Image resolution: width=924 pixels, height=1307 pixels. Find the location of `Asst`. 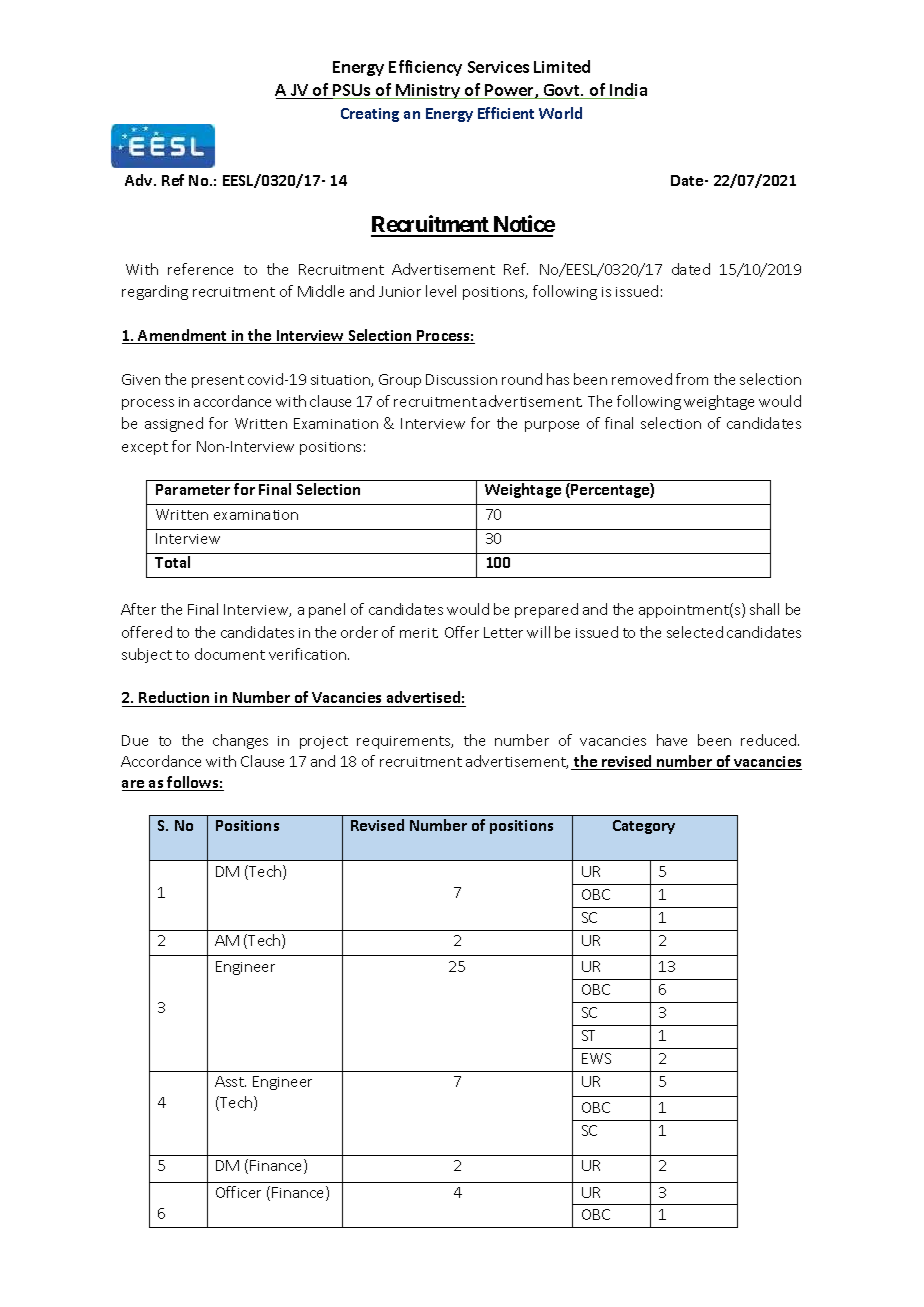

Asst is located at coordinates (230, 1081).
